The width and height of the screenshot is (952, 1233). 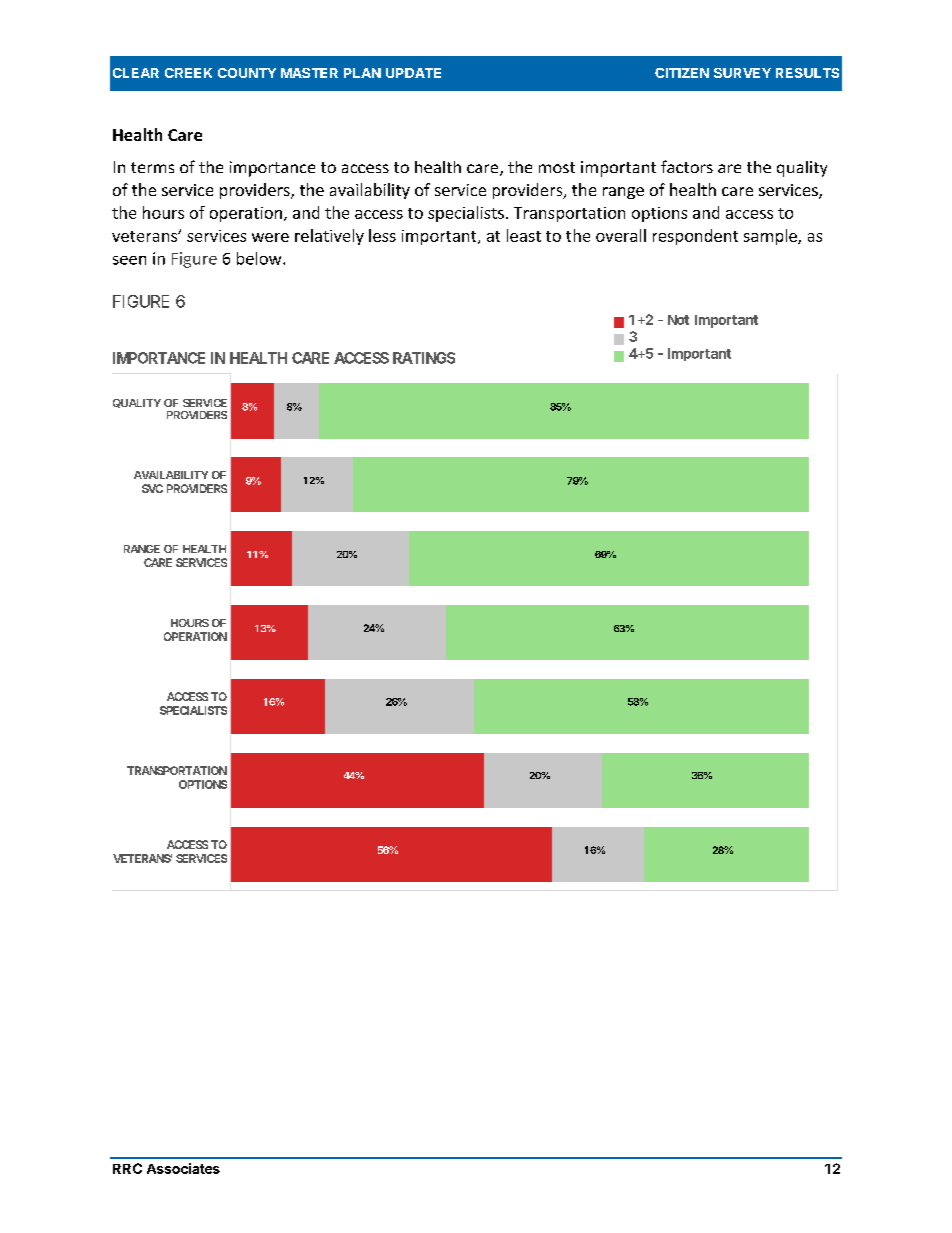 What do you see at coordinates (183, 1168) in the screenshot?
I see `Associates` at bounding box center [183, 1168].
